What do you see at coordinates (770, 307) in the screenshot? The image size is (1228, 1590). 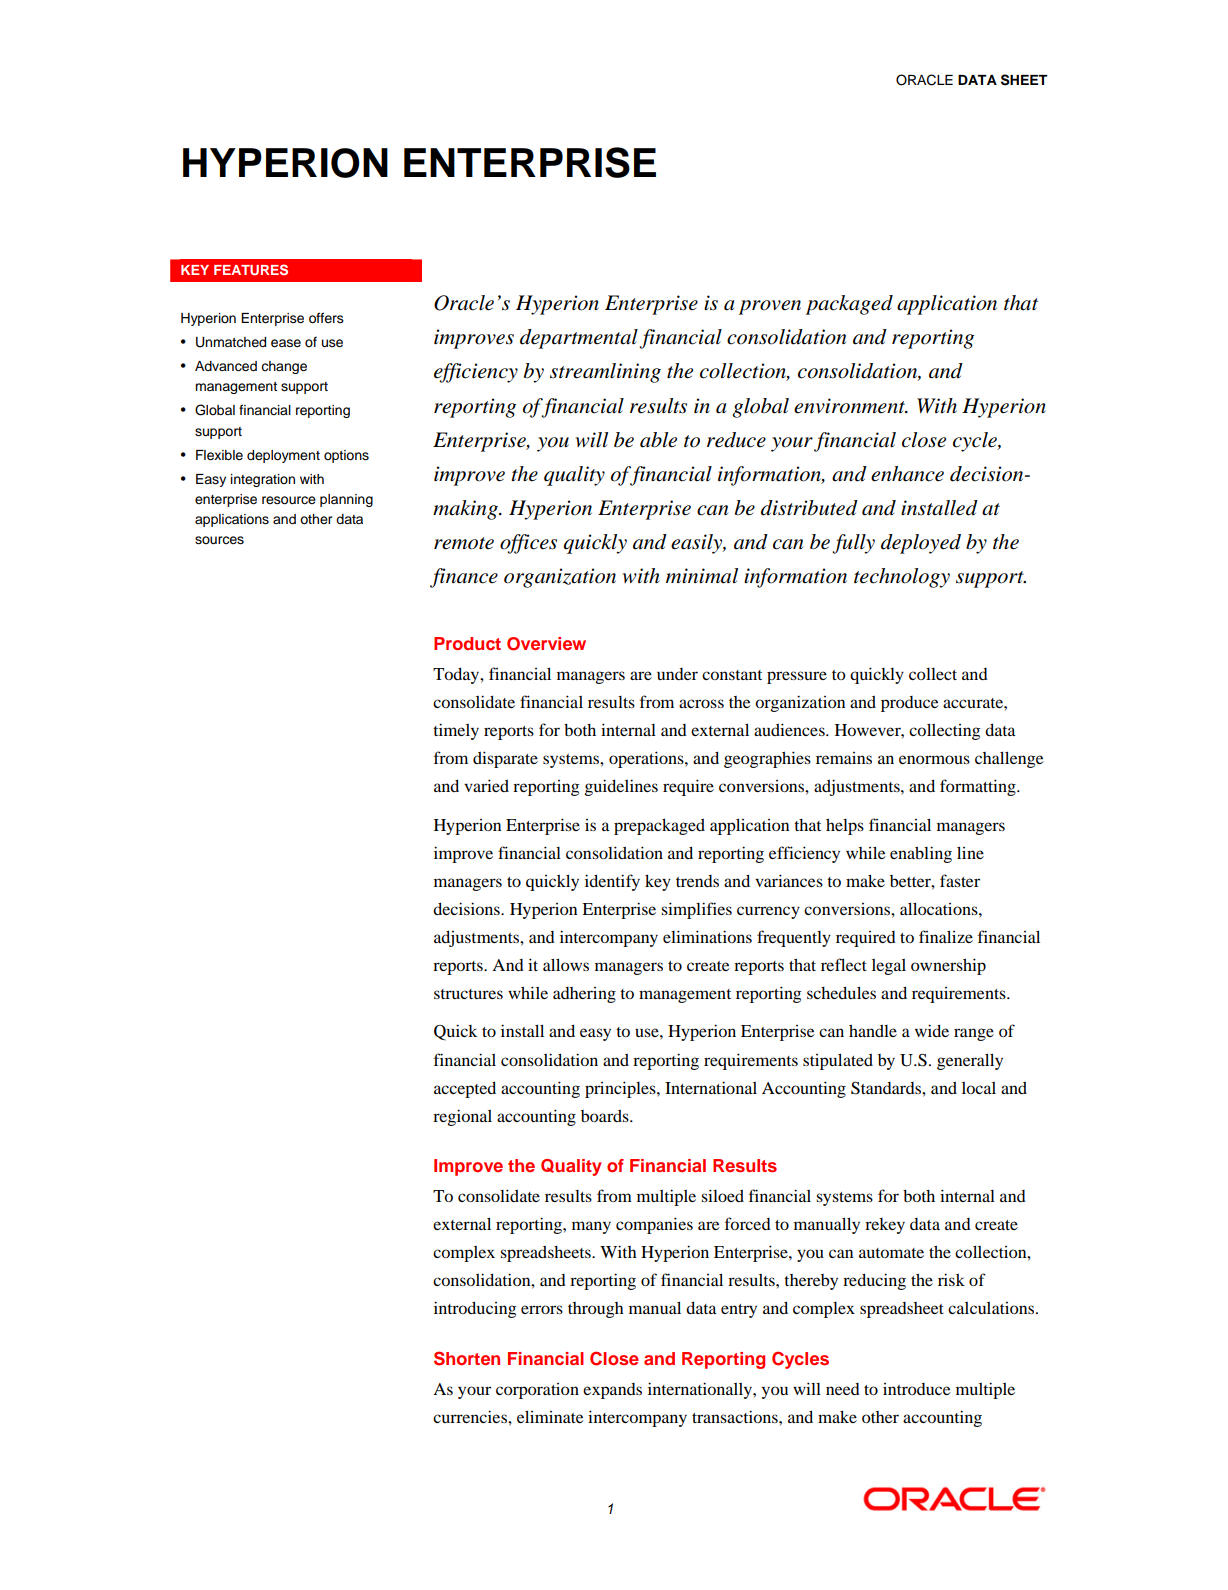 I see `proven` at bounding box center [770, 307].
